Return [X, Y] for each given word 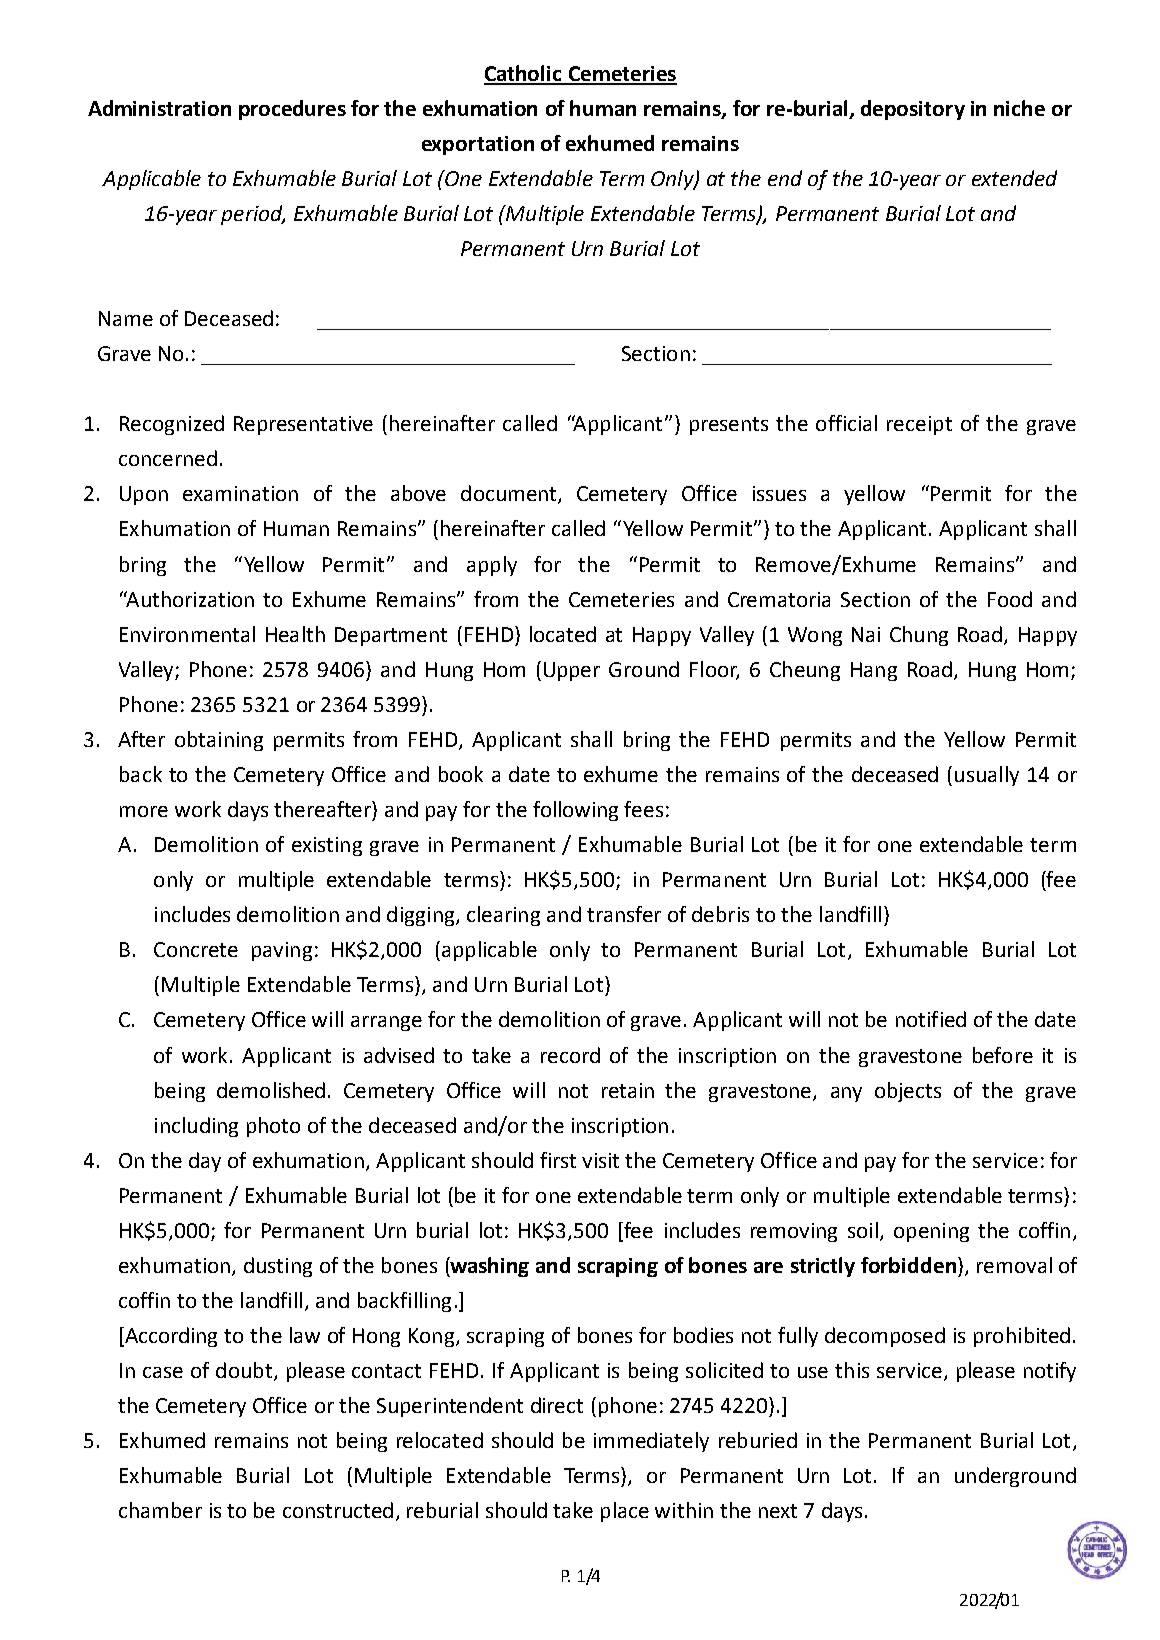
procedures [292, 110]
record [570, 1055]
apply [492, 566]
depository [913, 110]
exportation [478, 145]
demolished [271, 1090]
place [625, 1512]
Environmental [187, 634]
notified [931, 1019]
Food [1010, 599]
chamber [160, 1510]
